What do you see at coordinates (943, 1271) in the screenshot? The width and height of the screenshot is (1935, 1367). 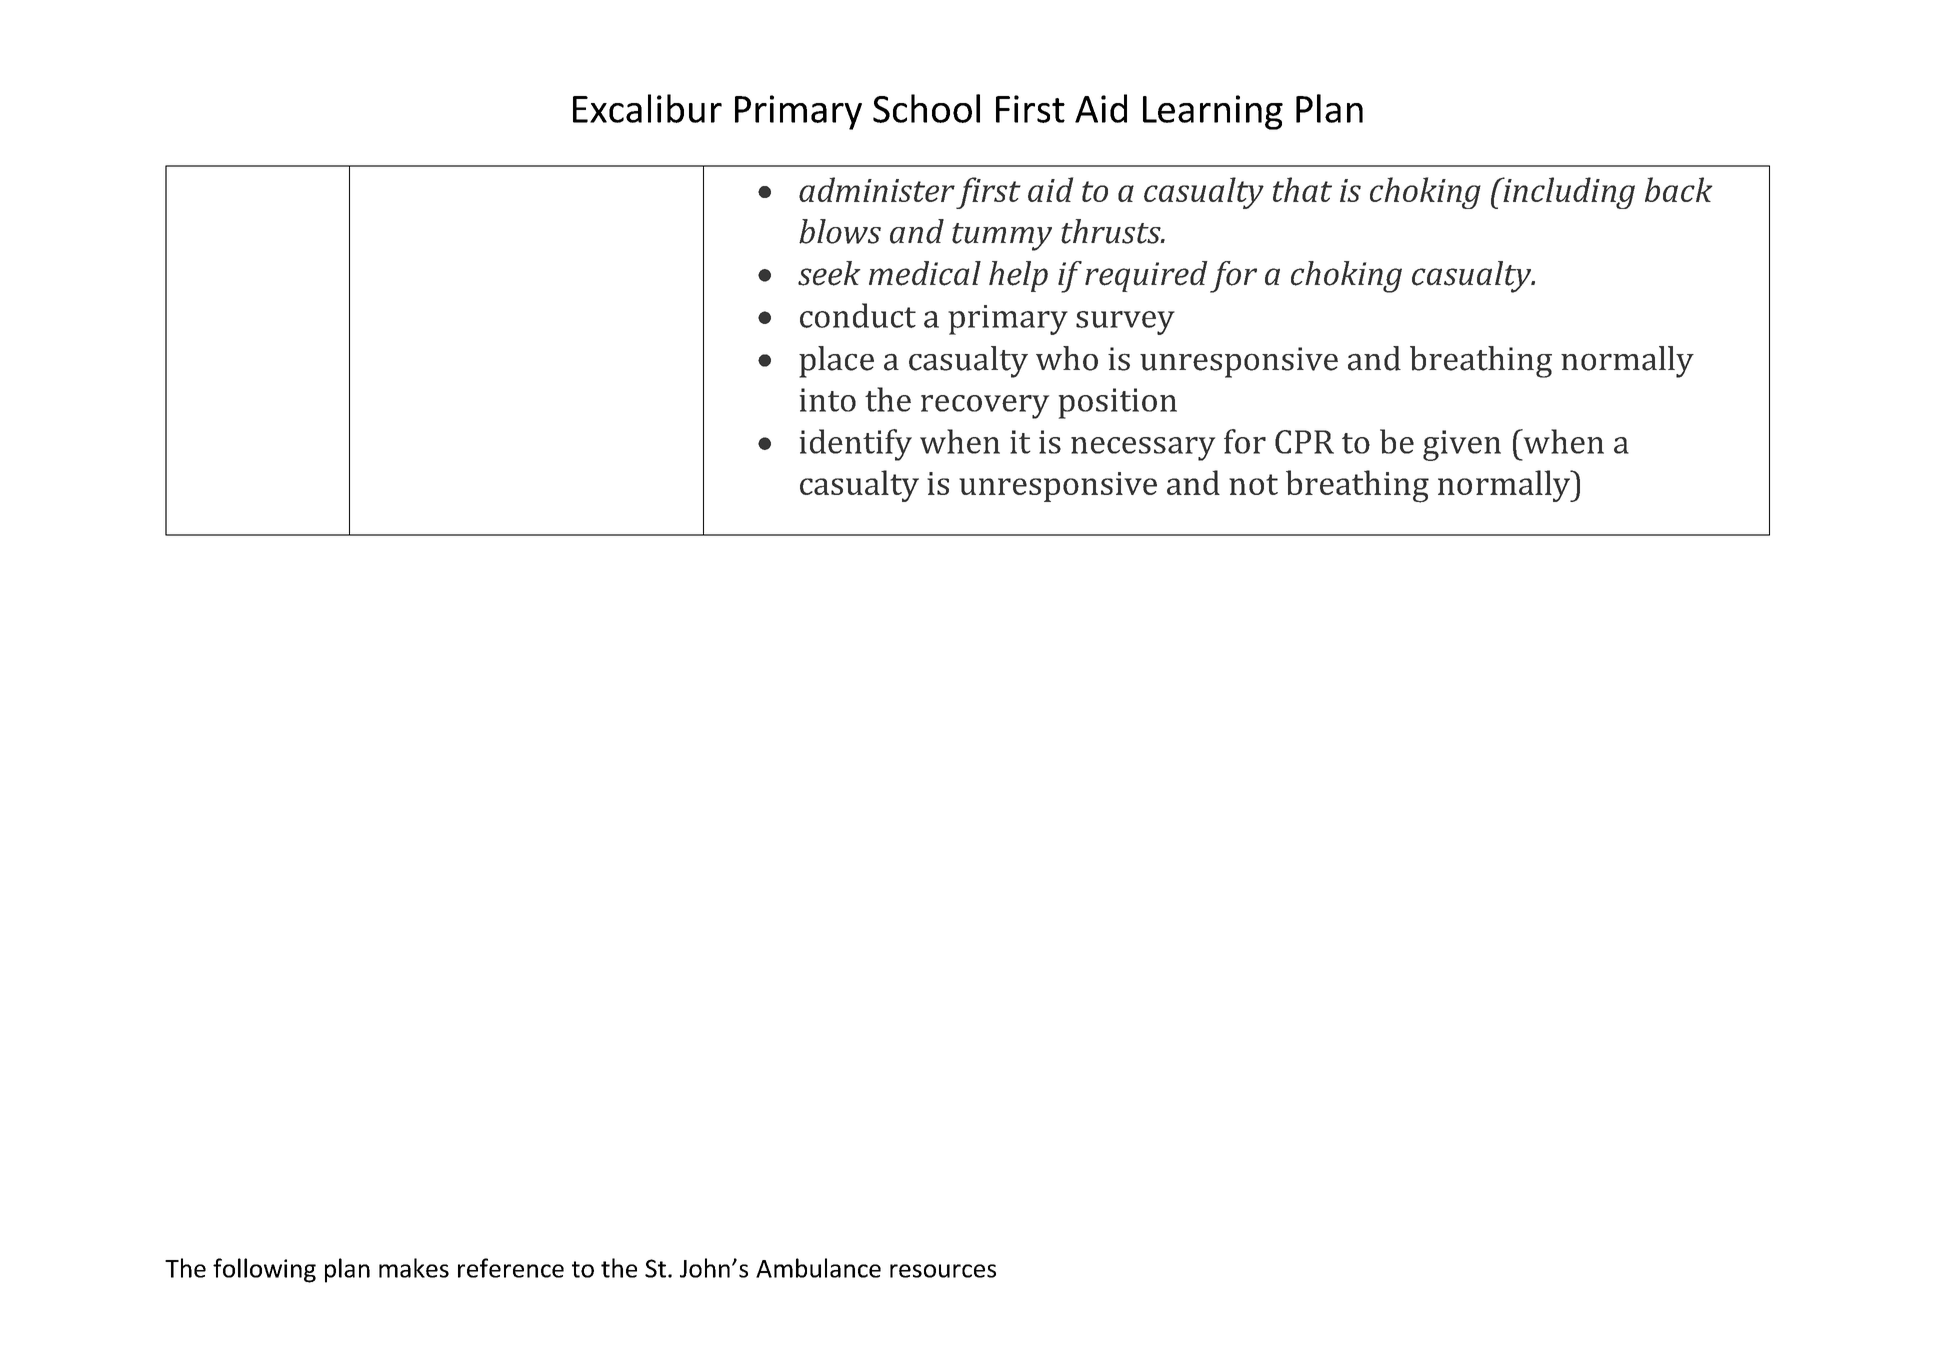 I see `resources` at bounding box center [943, 1271].
